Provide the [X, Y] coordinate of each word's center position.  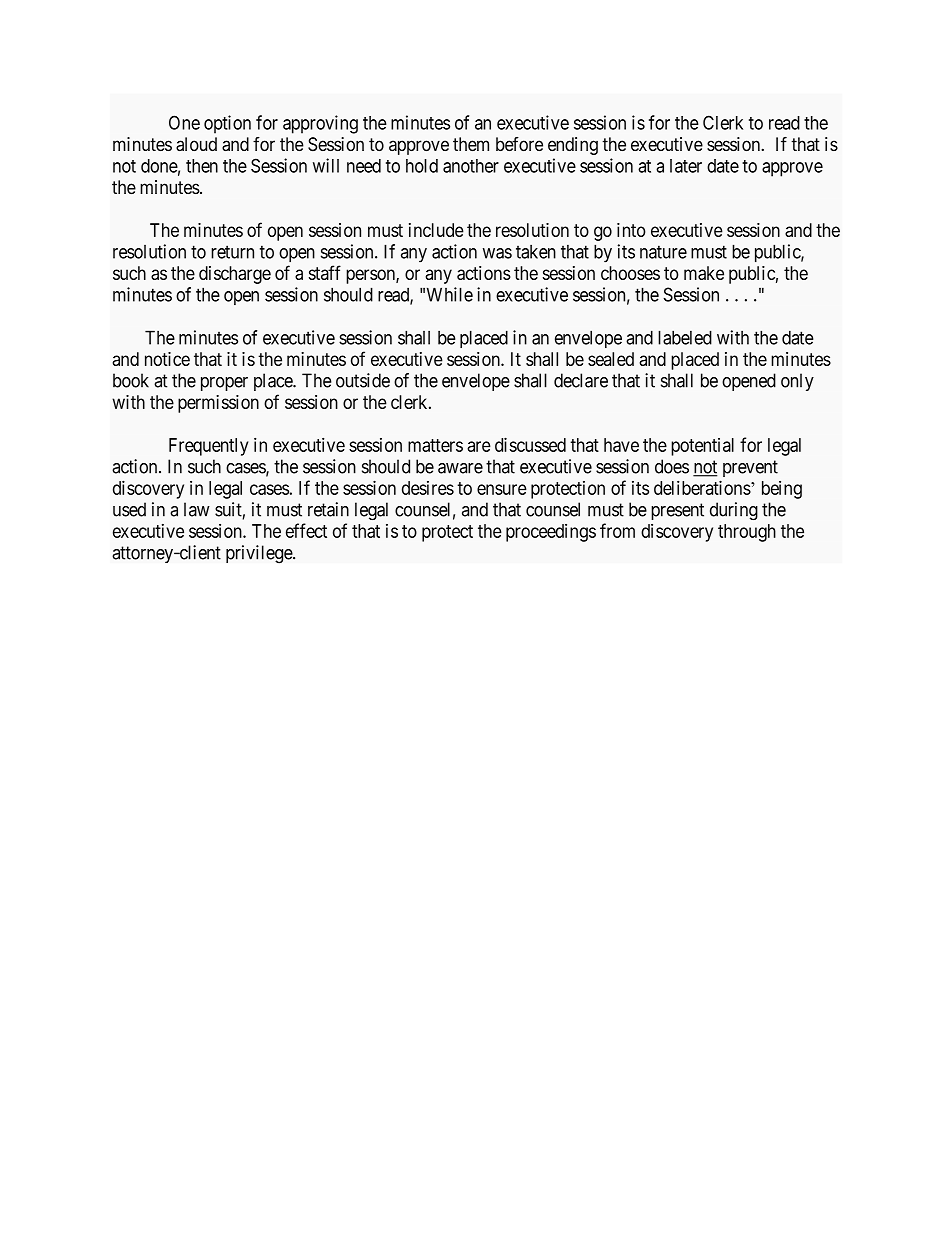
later [686, 166]
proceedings [551, 533]
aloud [196, 144]
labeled [685, 337]
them [471, 144]
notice [167, 359]
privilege [260, 554]
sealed [611, 359]
